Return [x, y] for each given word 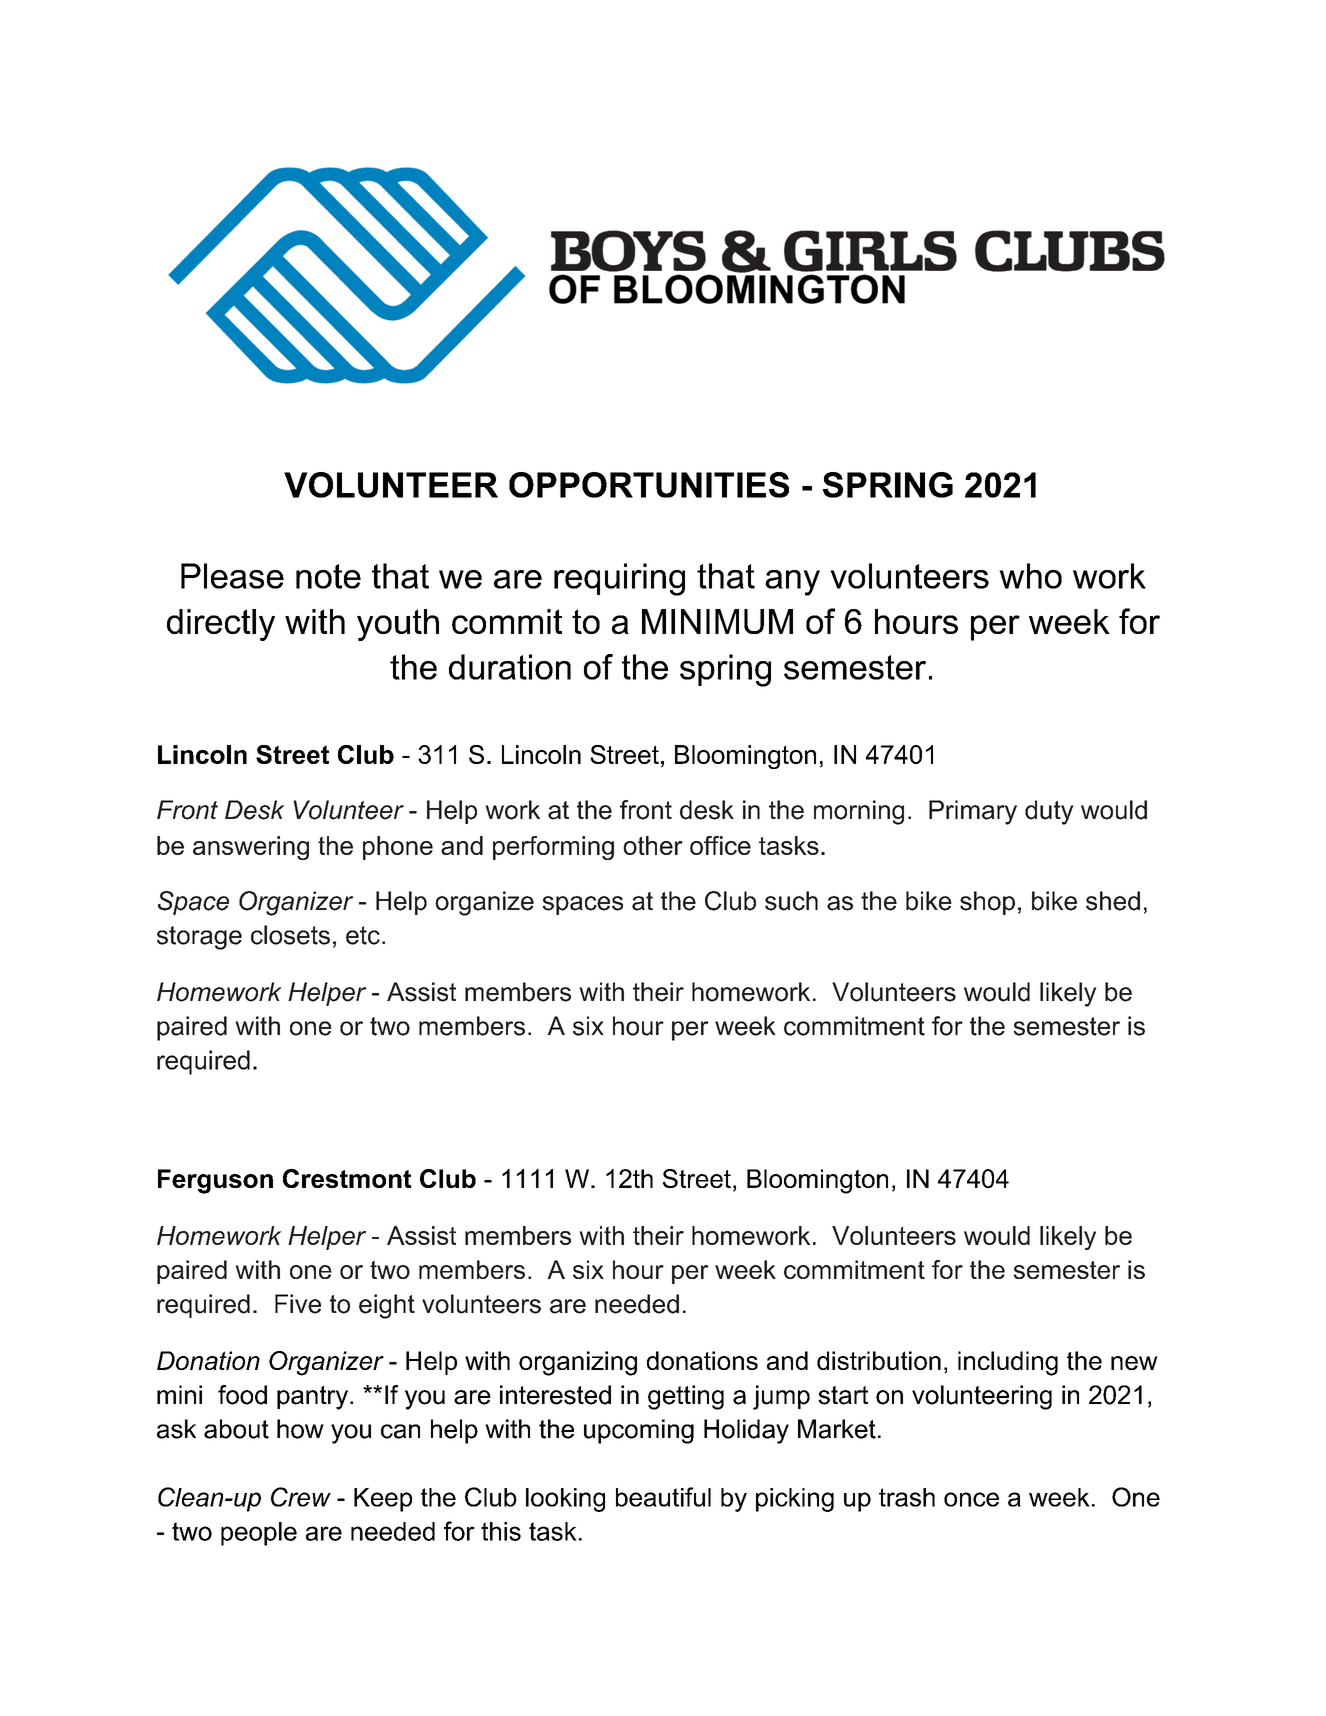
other [653, 845]
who [1030, 576]
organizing [578, 1363]
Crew [301, 1497]
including [1008, 1363]
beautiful [663, 1497]
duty [1049, 812]
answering [251, 848]
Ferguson [215, 1181]
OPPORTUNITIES [649, 485]
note [328, 576]
